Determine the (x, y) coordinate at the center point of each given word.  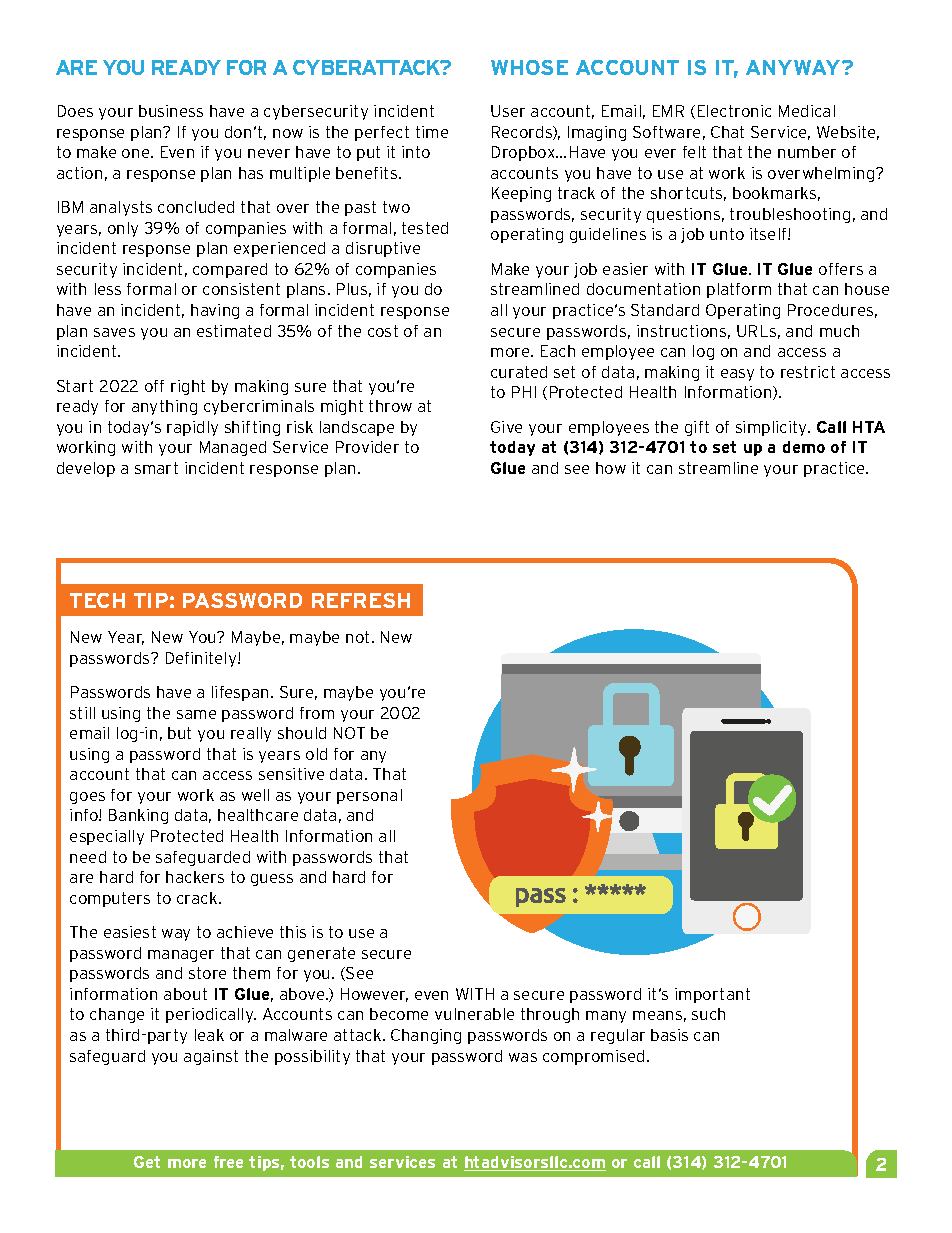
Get (147, 1162)
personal (369, 796)
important (712, 995)
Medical (807, 111)
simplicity (773, 428)
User (508, 111)
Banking (138, 816)
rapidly (192, 428)
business (171, 111)
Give (506, 427)
